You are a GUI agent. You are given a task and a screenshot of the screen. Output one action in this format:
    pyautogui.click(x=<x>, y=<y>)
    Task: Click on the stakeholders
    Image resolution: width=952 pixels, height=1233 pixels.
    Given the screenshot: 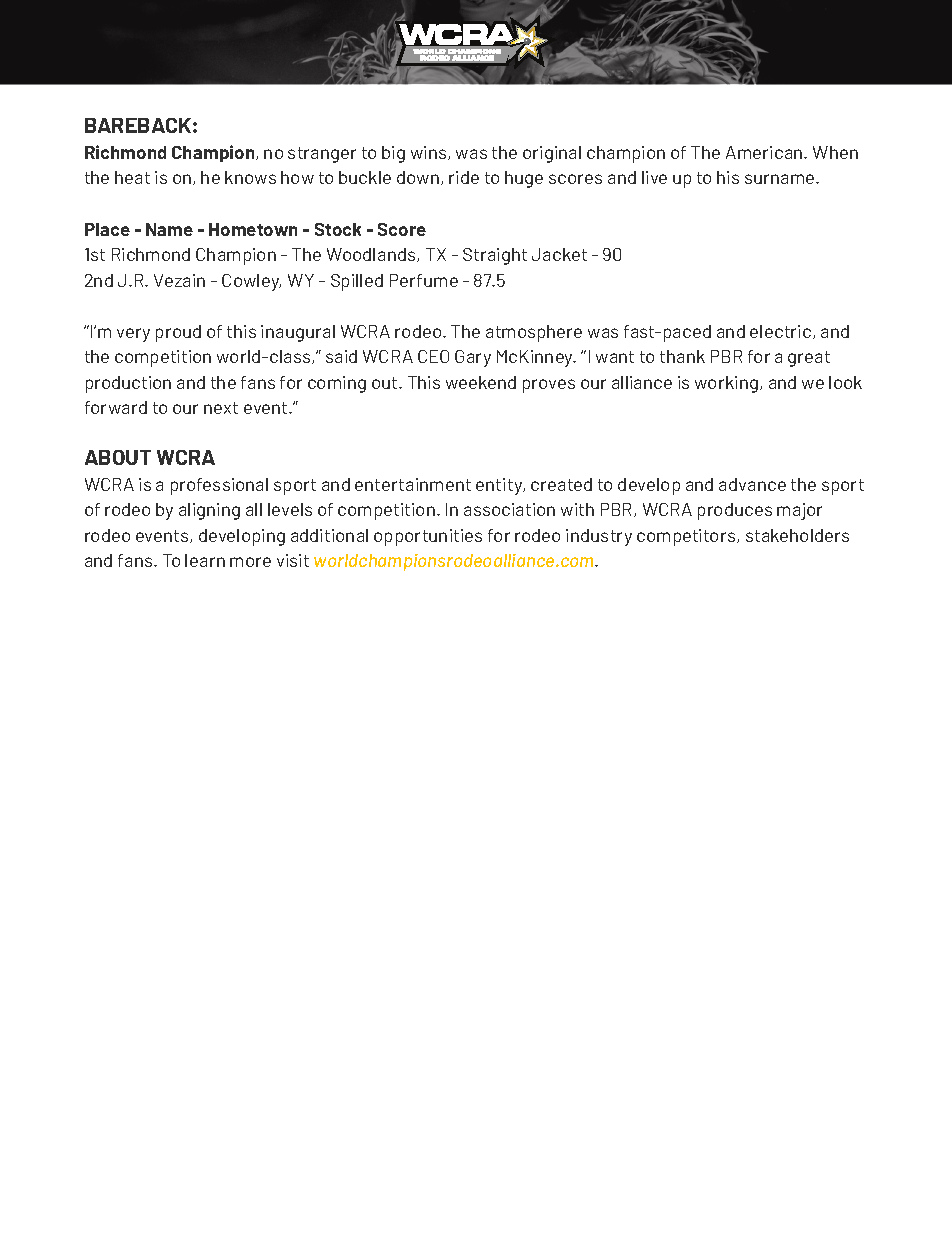 What is the action you would take?
    pyautogui.click(x=797, y=535)
